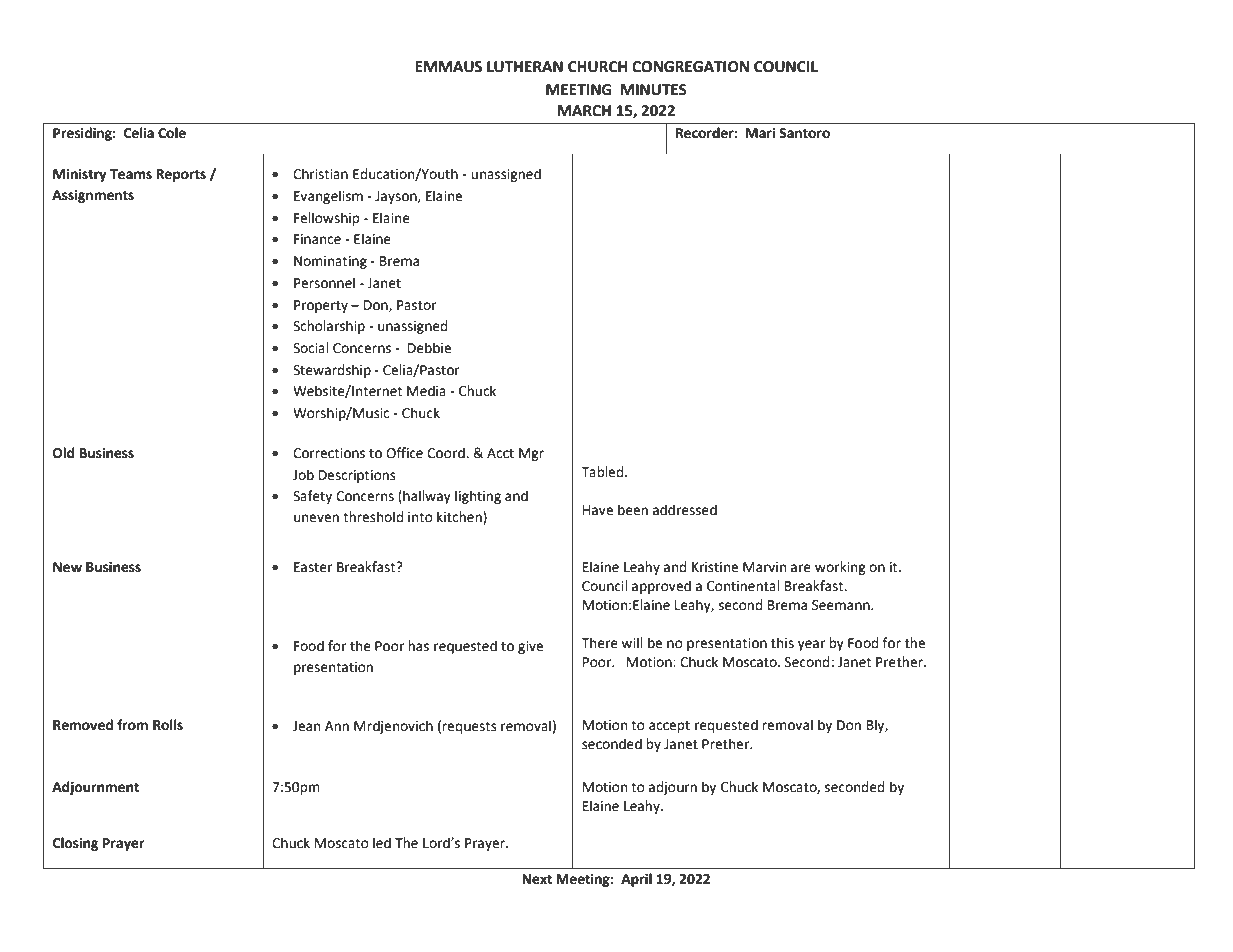  I want to click on Rolls, so click(168, 725).
